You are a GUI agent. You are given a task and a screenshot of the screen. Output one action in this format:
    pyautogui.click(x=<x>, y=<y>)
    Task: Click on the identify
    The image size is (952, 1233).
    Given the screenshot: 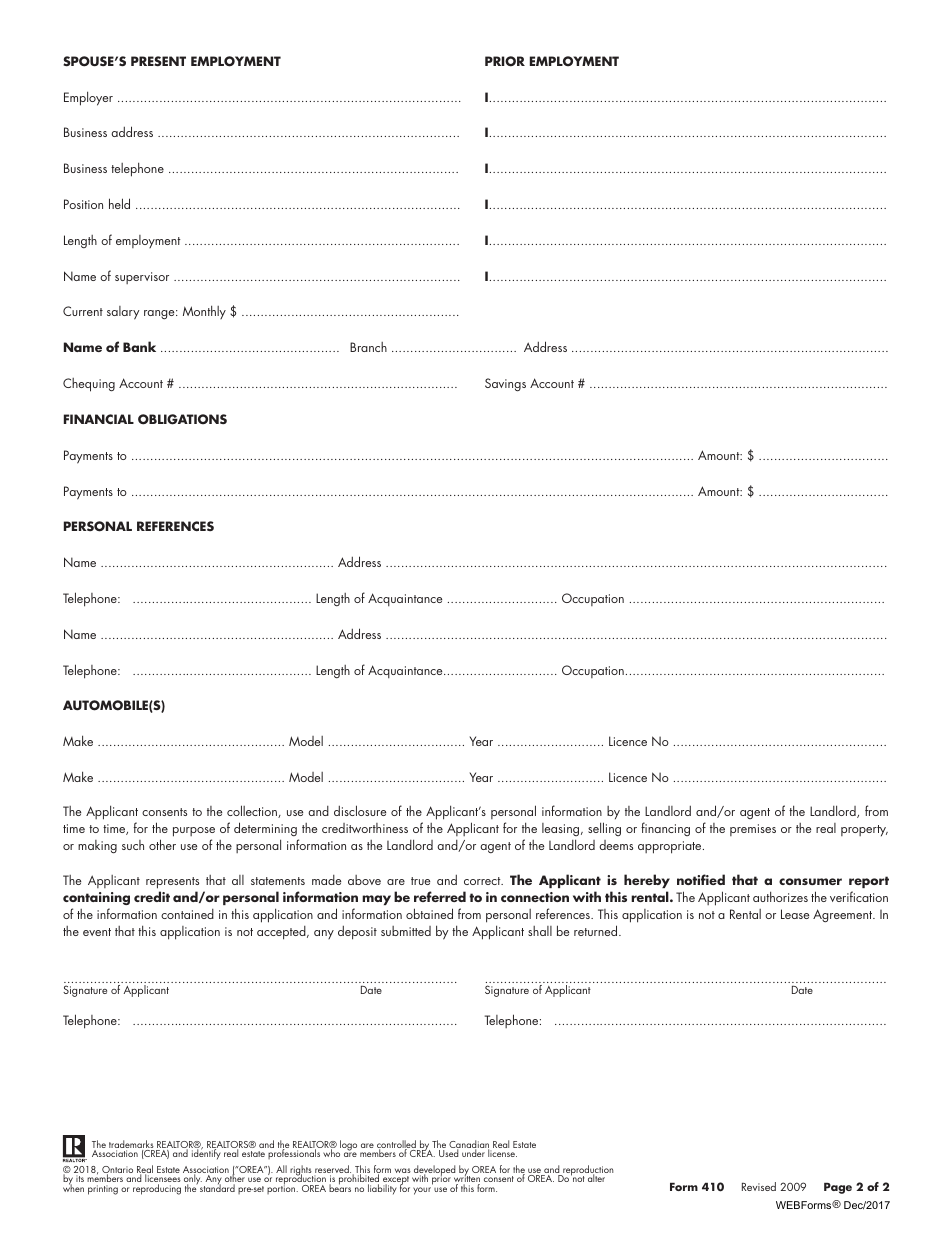 What is the action you would take?
    pyautogui.click(x=206, y=1153)
